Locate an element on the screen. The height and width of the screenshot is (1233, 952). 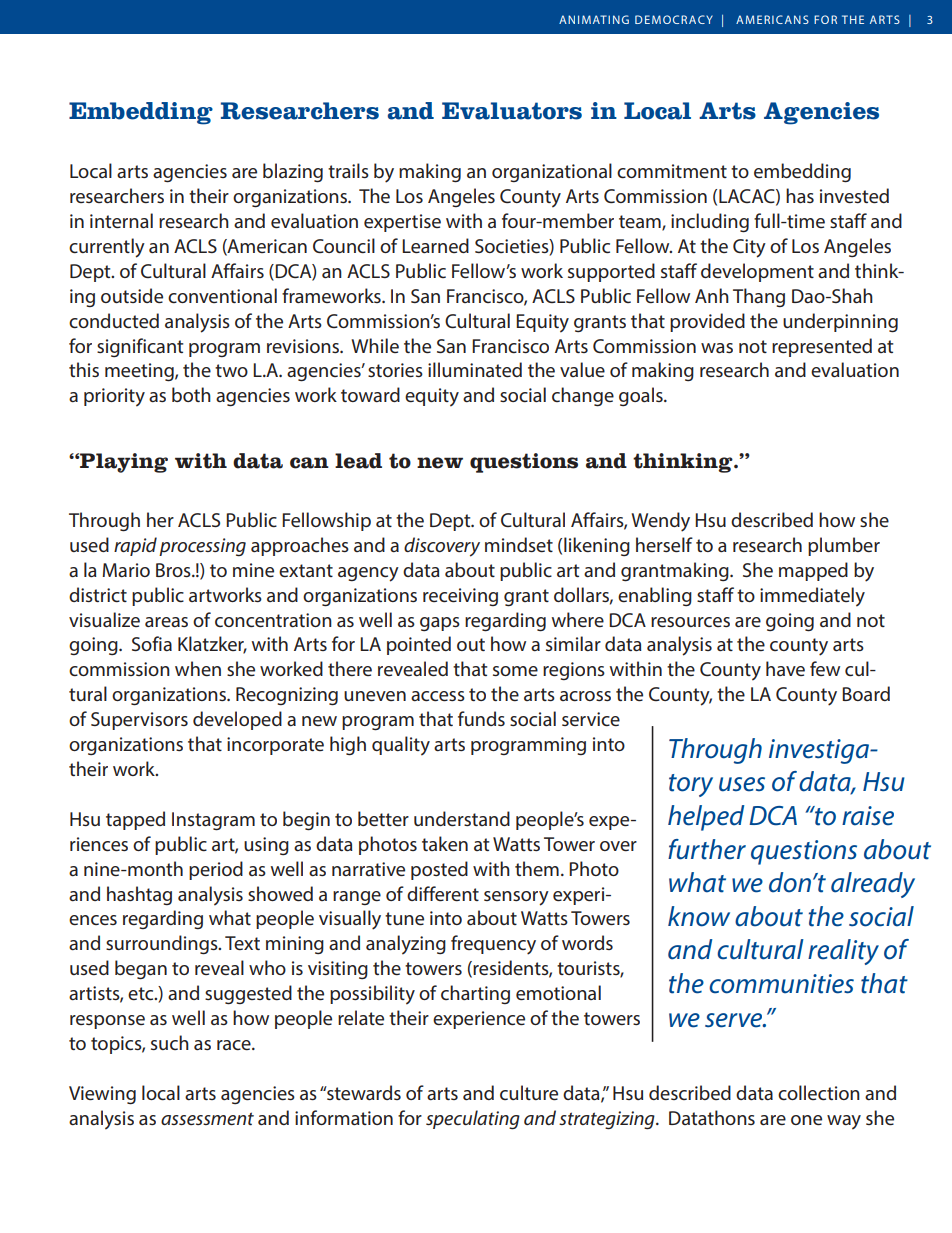
assessment is located at coordinates (207, 1119).
